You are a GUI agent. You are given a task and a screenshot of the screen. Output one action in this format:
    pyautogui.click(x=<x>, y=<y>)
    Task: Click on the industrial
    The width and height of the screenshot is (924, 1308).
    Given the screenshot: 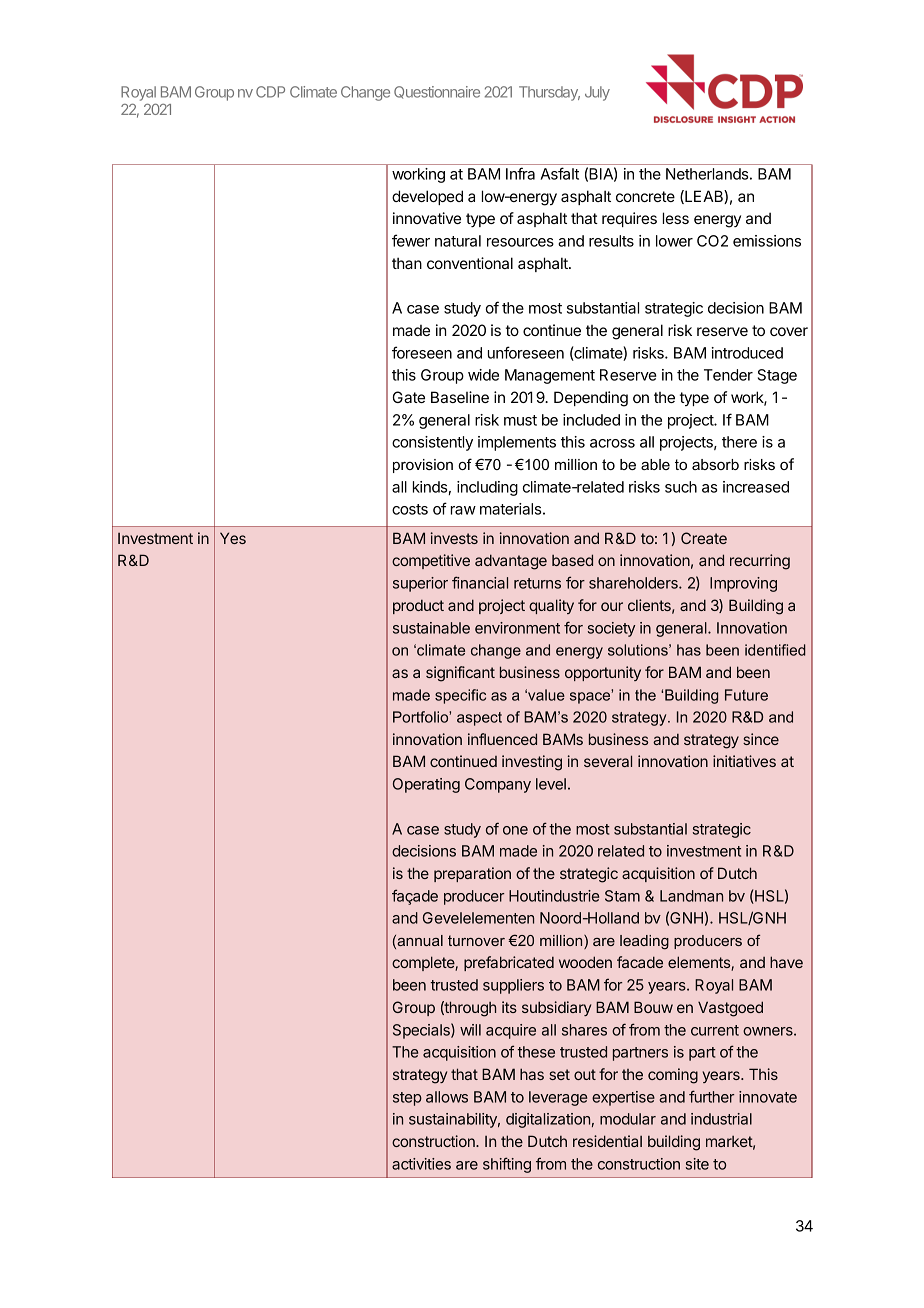 What is the action you would take?
    pyautogui.click(x=721, y=1119)
